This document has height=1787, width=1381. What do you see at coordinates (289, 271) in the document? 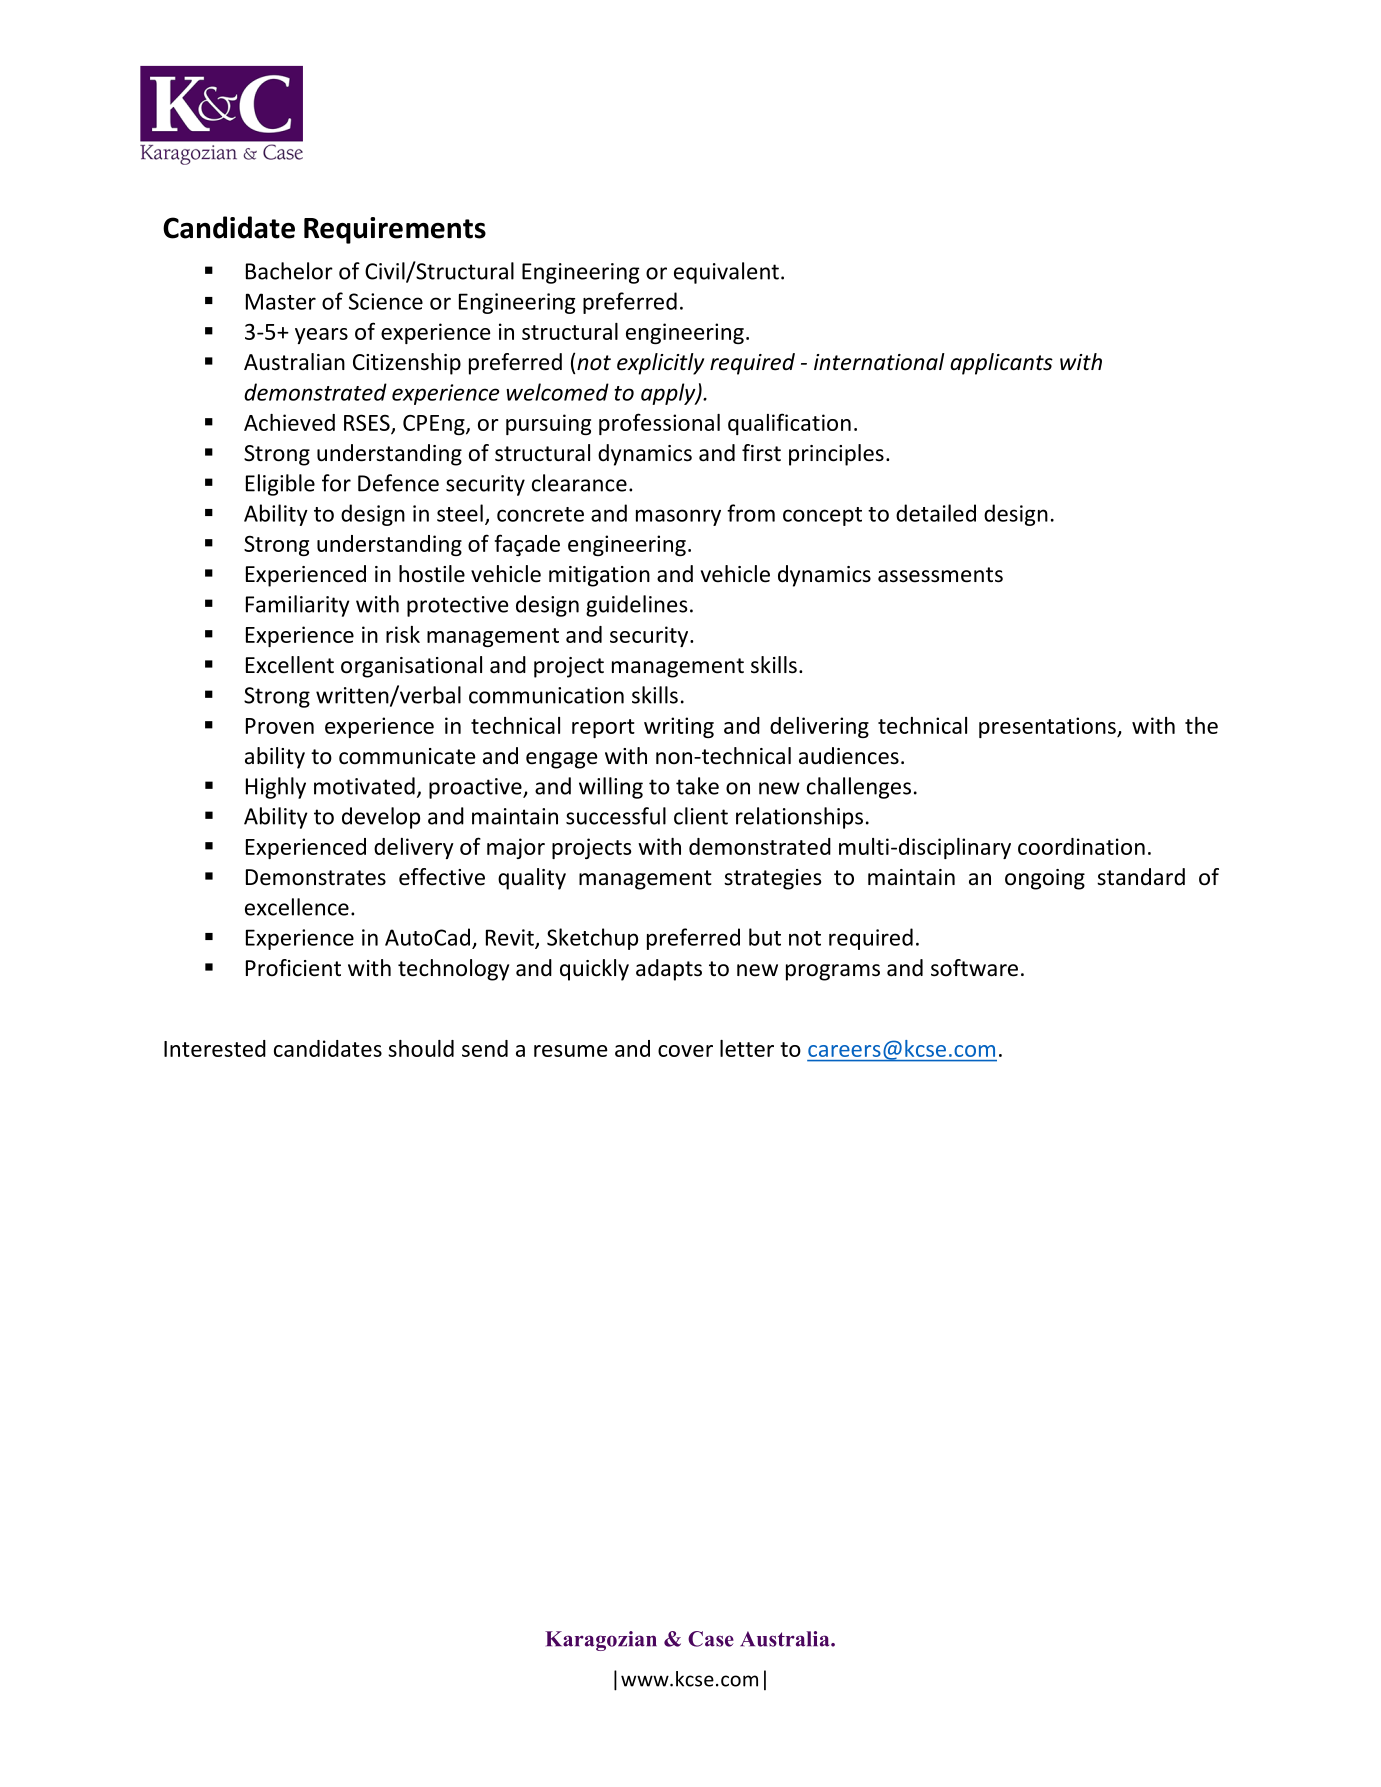
I see `Bachelor` at bounding box center [289, 271].
